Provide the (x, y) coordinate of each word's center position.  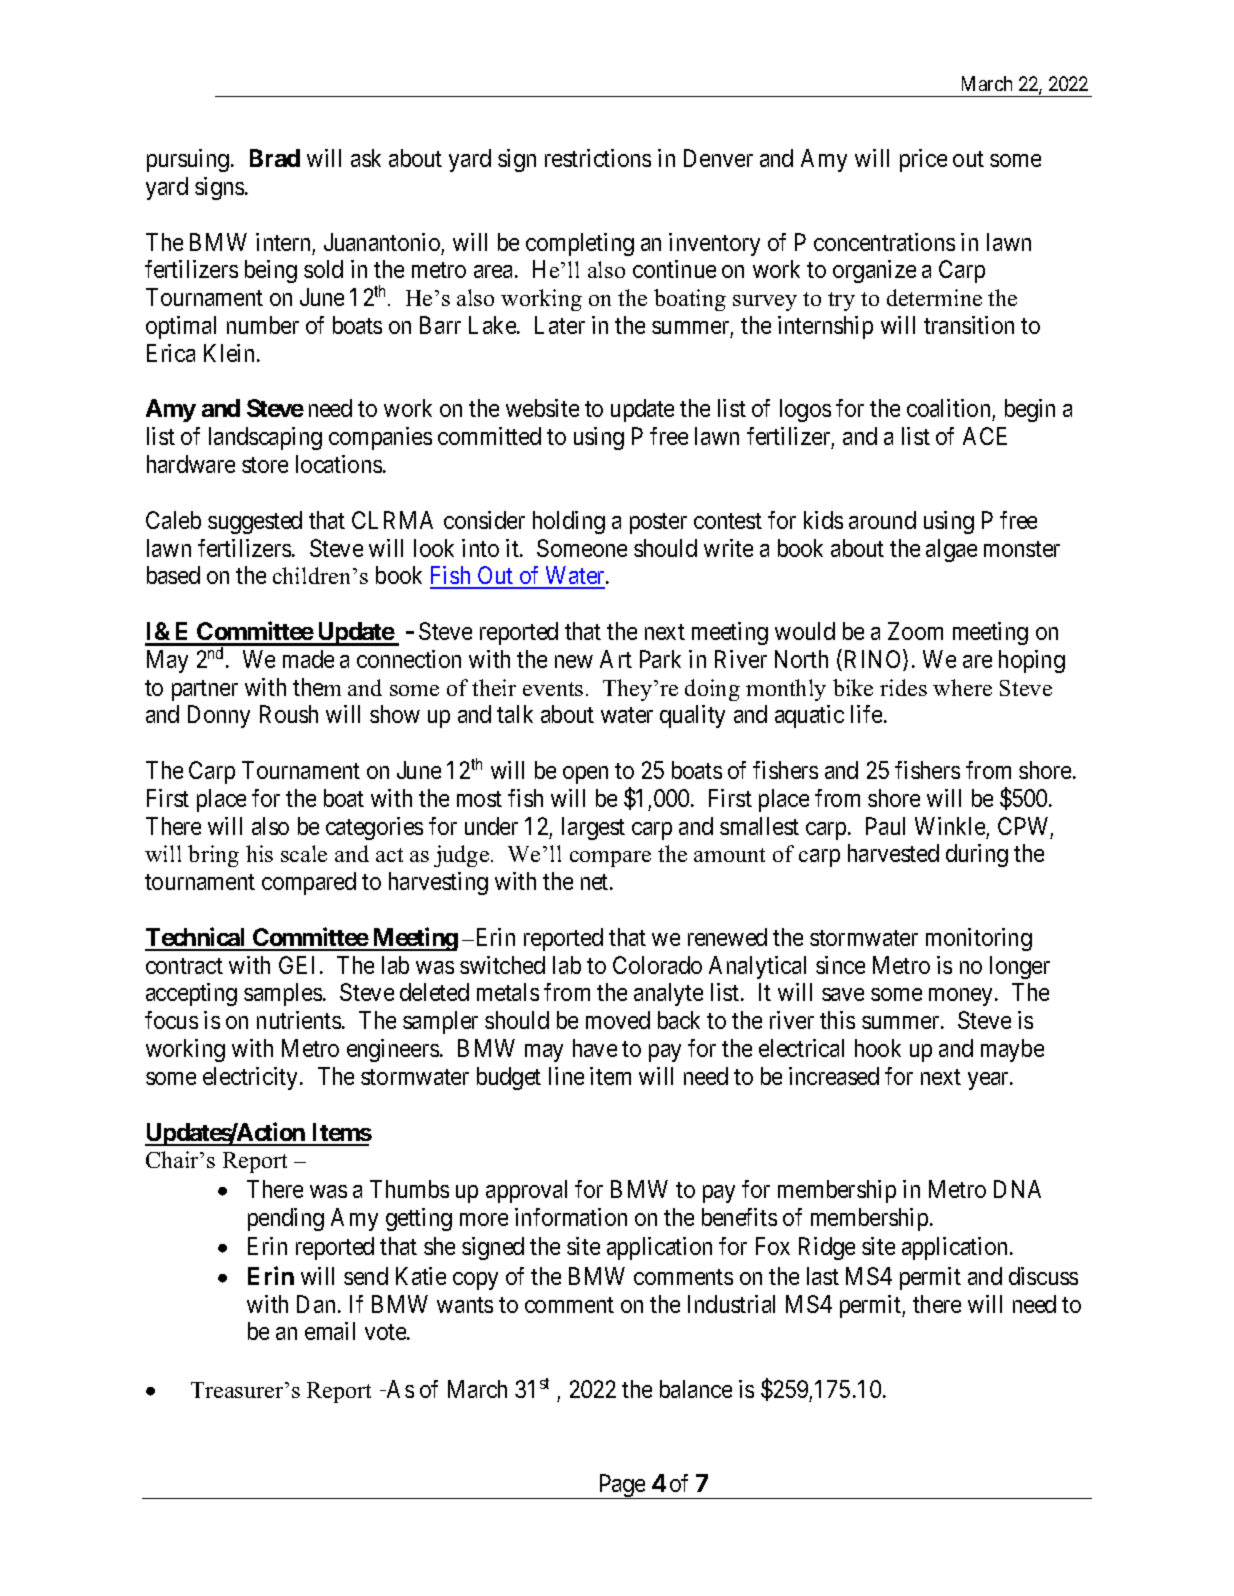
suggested (255, 522)
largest (593, 828)
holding (569, 522)
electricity (252, 1078)
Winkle (950, 826)
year (989, 1081)
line (566, 1076)
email (330, 1331)
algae (951, 550)
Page (621, 1486)
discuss (1043, 1276)
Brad (275, 158)
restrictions (598, 158)
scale (304, 853)
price (923, 160)
